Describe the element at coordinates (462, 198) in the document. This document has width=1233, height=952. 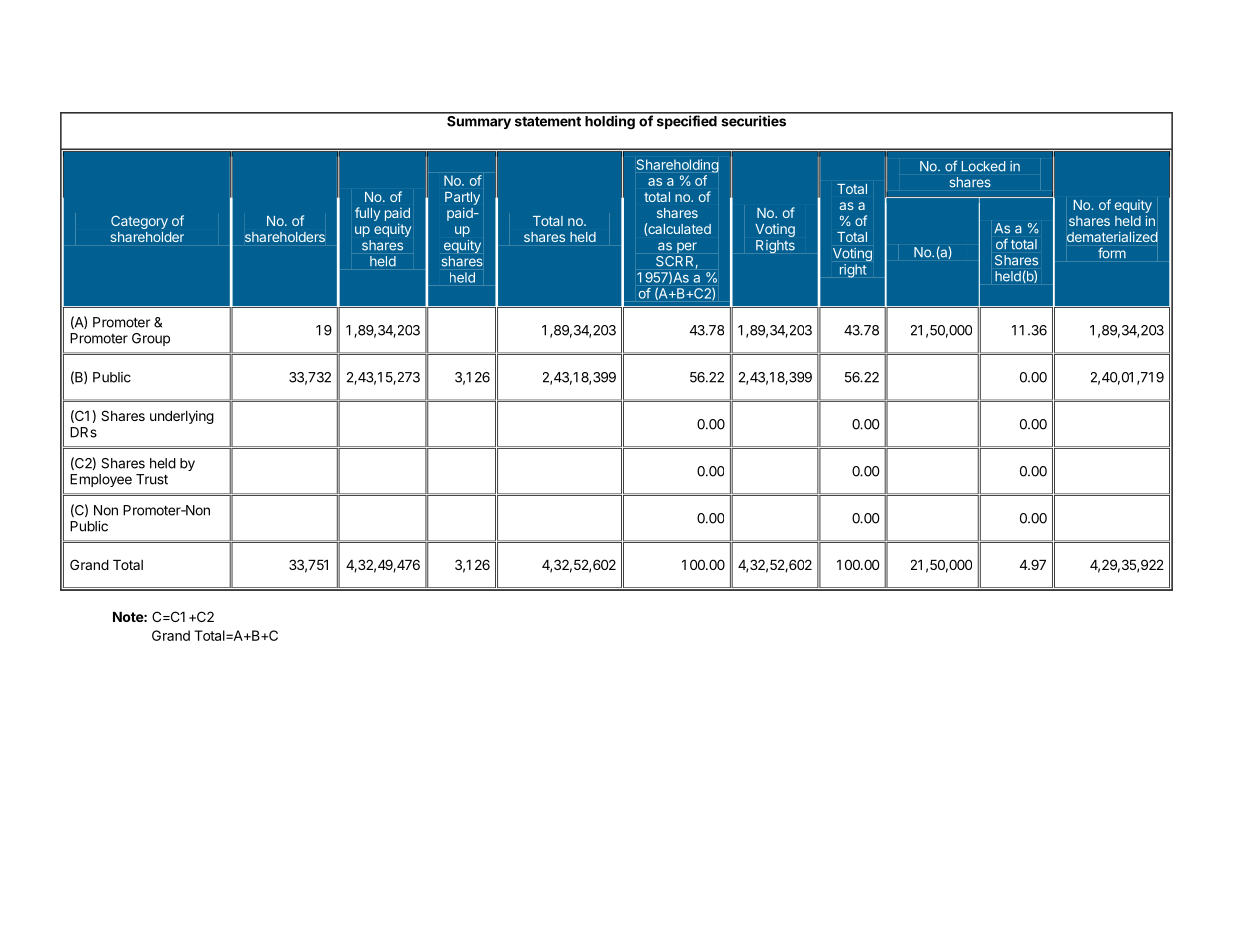
I see `Partly` at that location.
